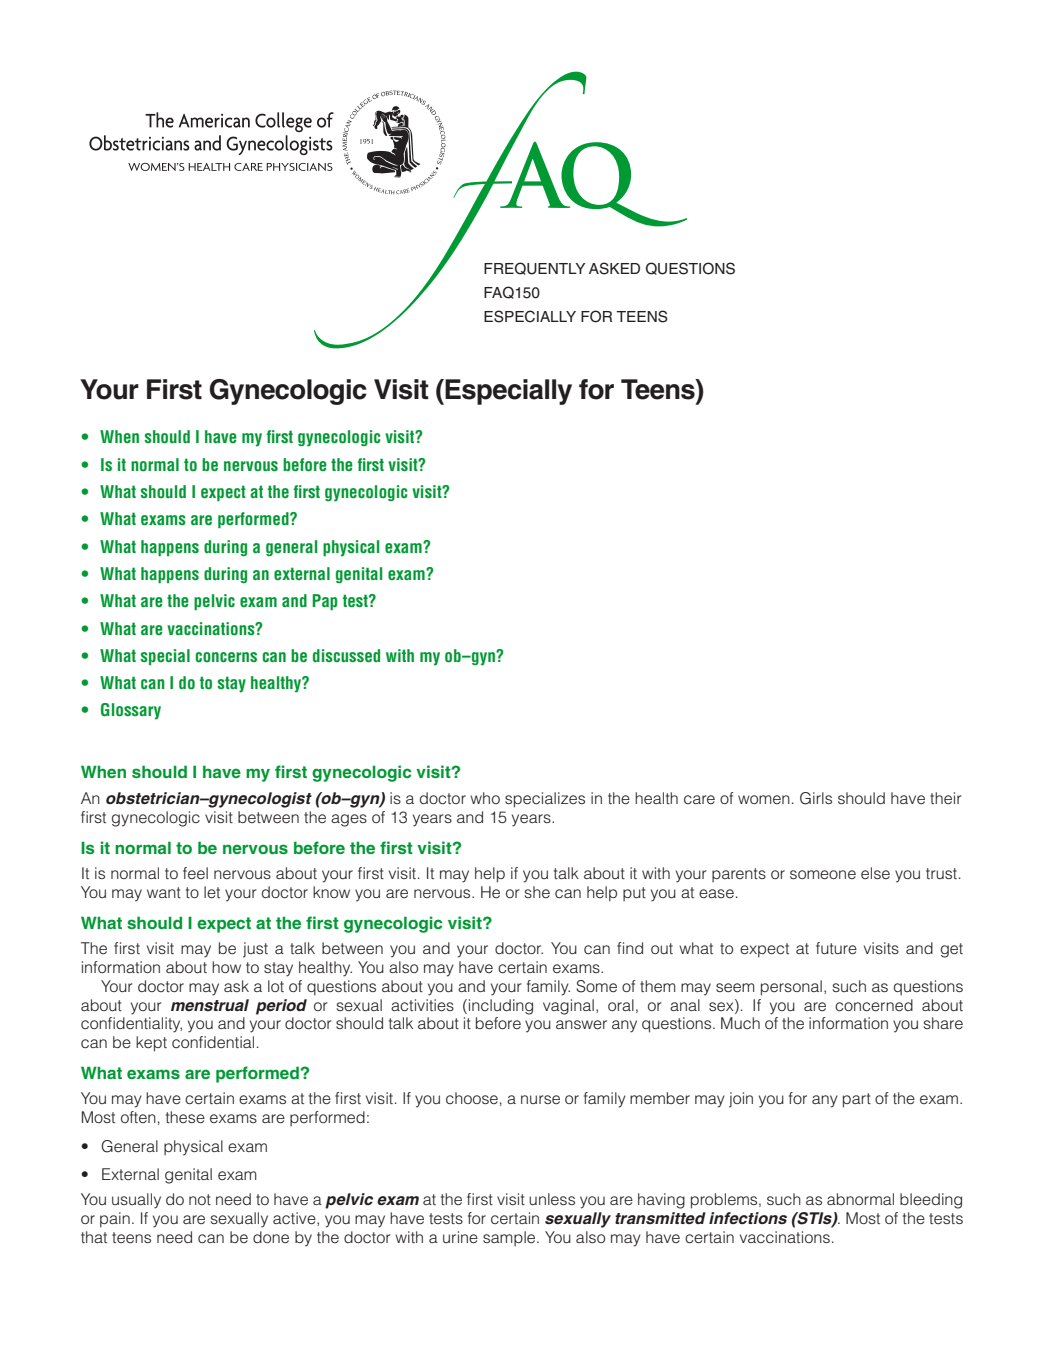 This document has width=1045, height=1352. Describe the element at coordinates (346, 655) in the document. I see `discussed` at that location.
